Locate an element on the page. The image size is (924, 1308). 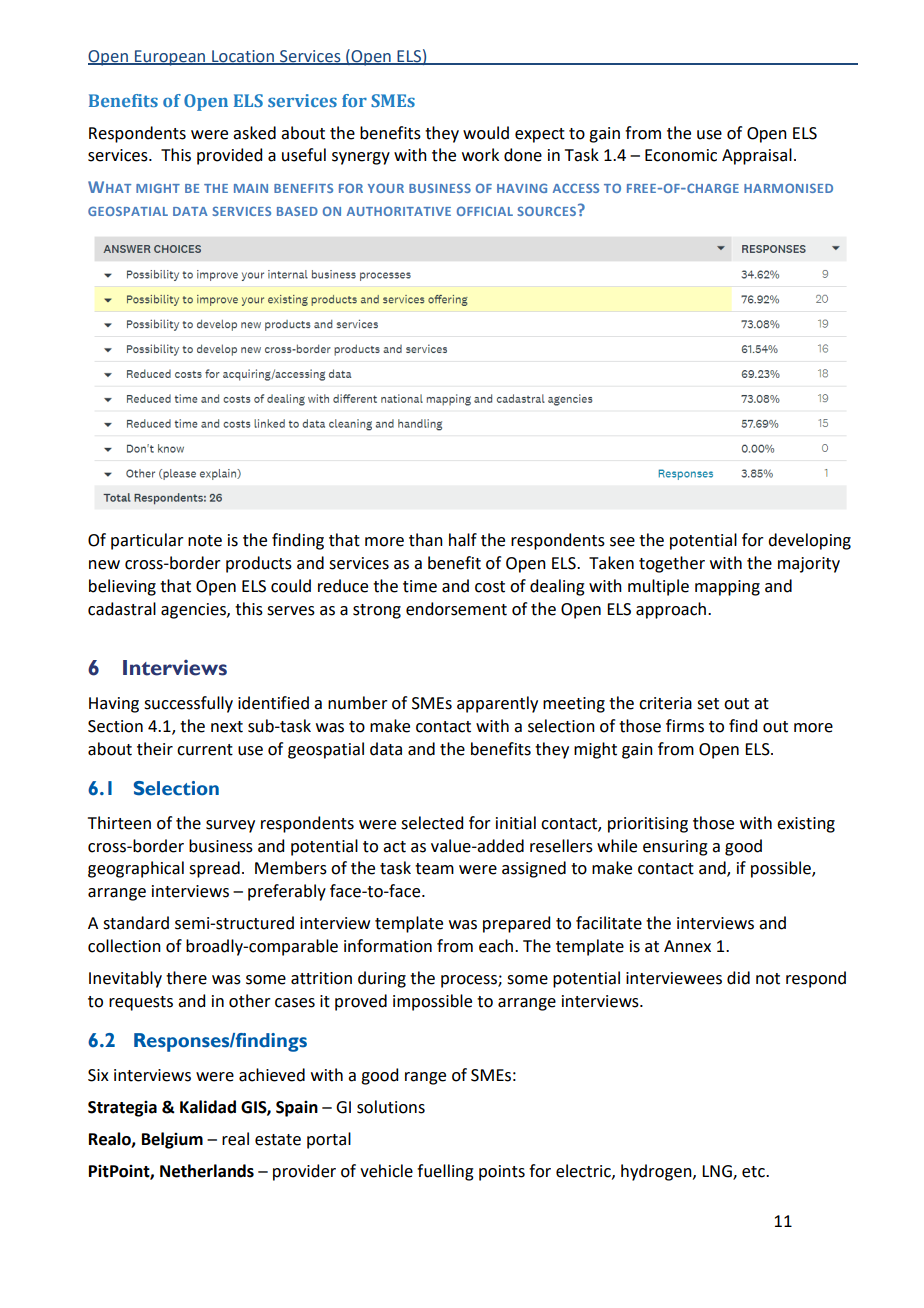
Belgium is located at coordinates (172, 1140).
